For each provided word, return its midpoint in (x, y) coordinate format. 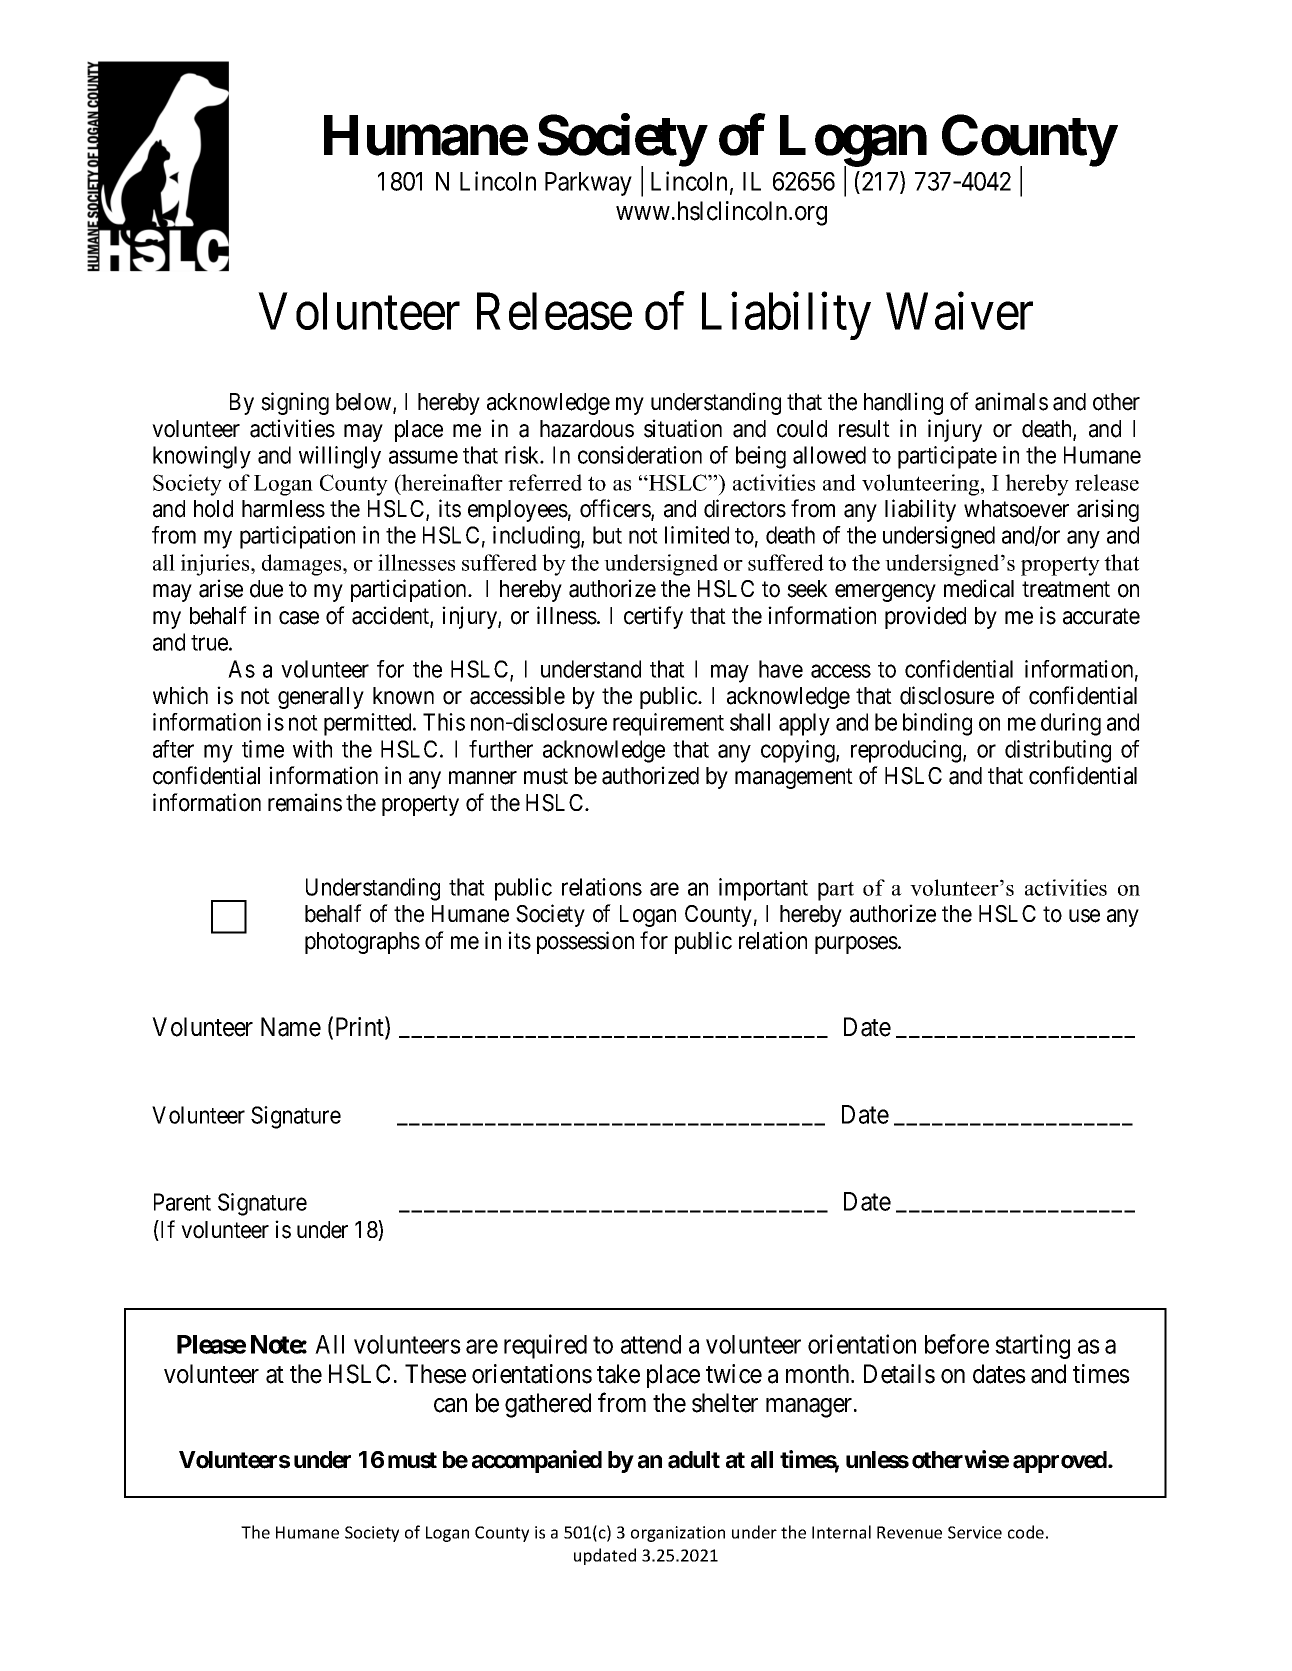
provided (925, 617)
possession (585, 942)
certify (653, 617)
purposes (856, 945)
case (299, 618)
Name (291, 1027)
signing (295, 403)
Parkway (588, 184)
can (450, 1405)
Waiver (959, 311)
